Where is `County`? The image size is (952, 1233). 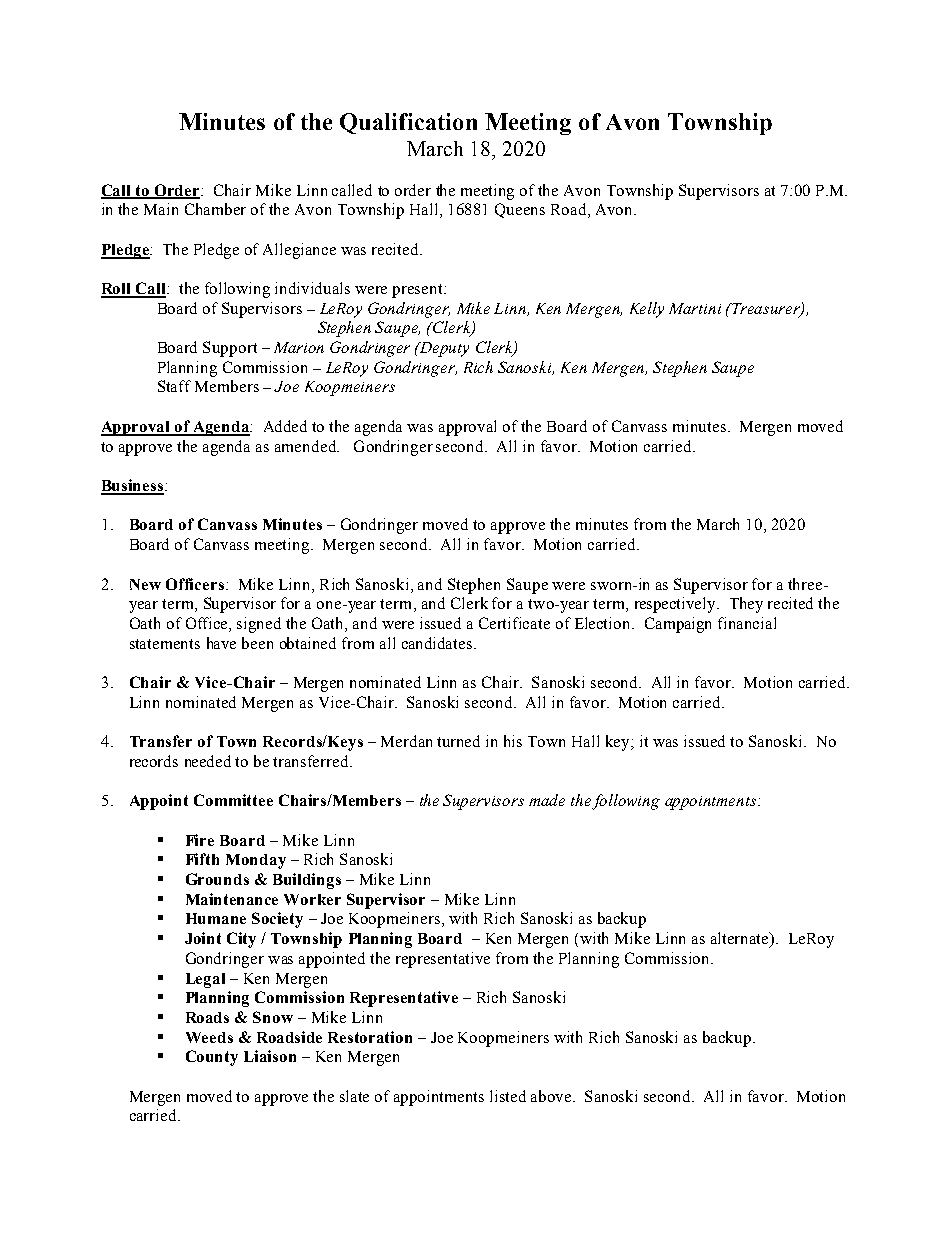 County is located at coordinates (212, 1058).
